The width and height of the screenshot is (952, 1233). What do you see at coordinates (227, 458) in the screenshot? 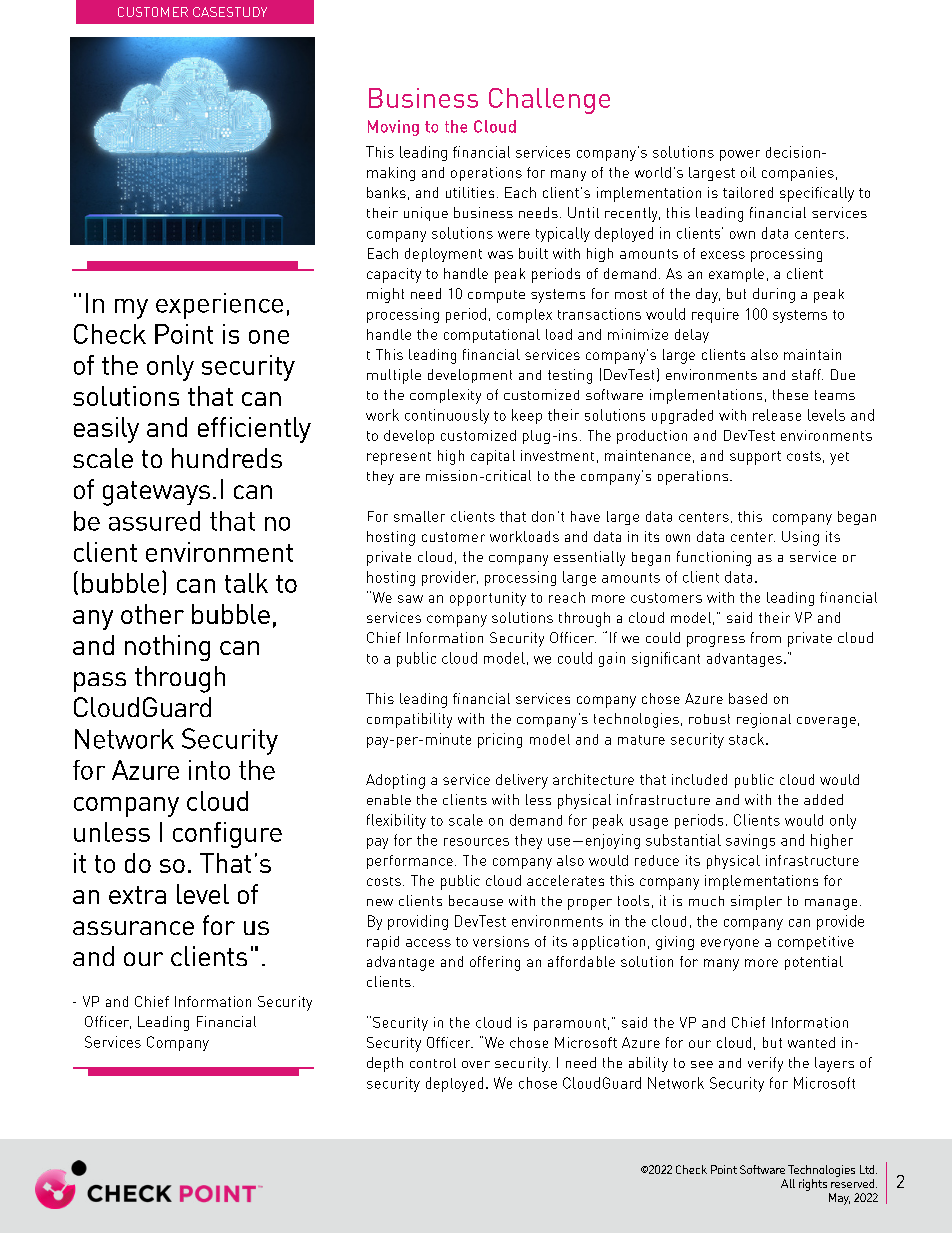
I see `hundreds` at bounding box center [227, 458].
